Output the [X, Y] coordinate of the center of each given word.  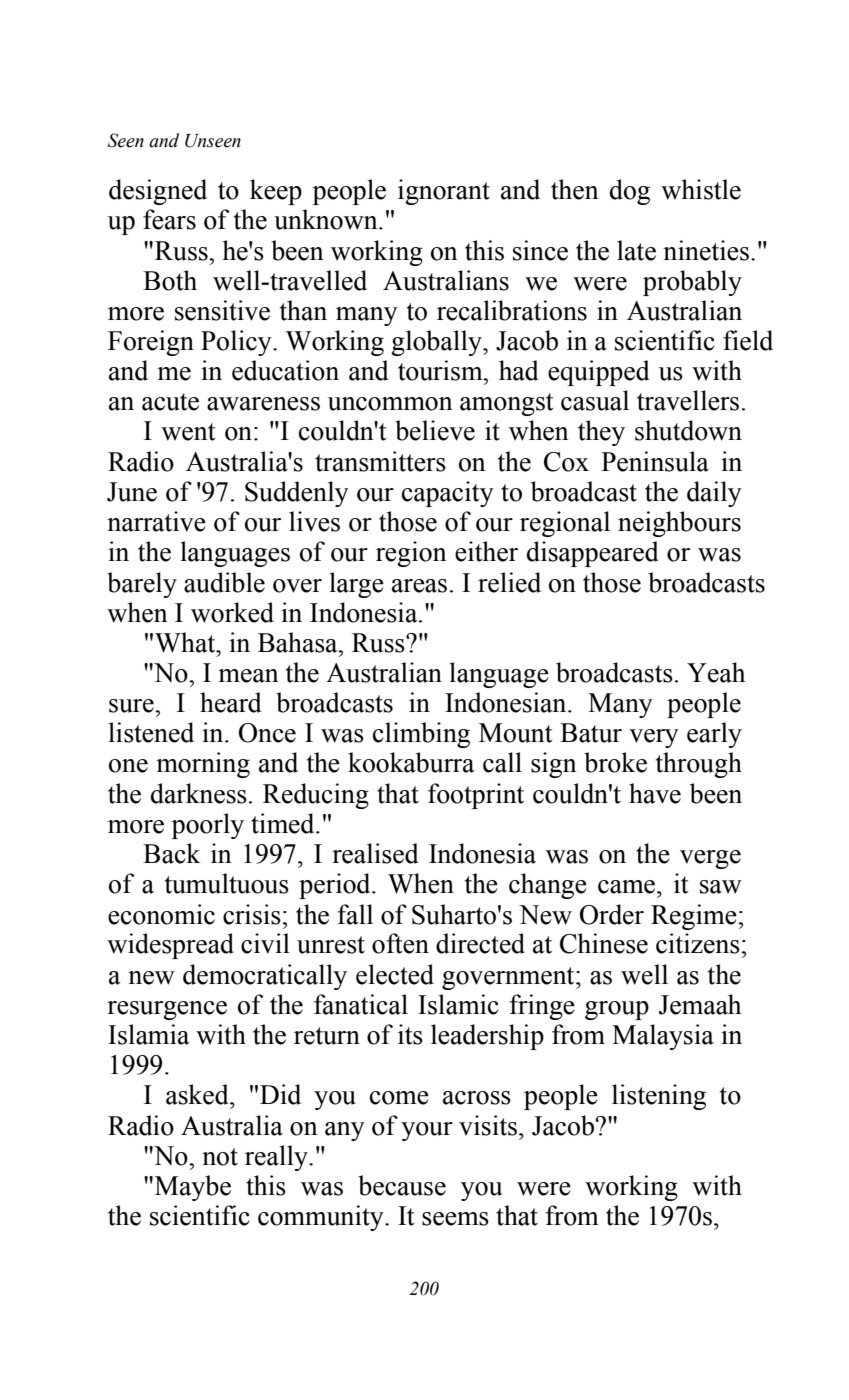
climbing [421, 735]
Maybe [193, 1188]
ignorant [444, 192]
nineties [706, 250]
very [654, 738]
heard [230, 702]
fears [169, 219]
